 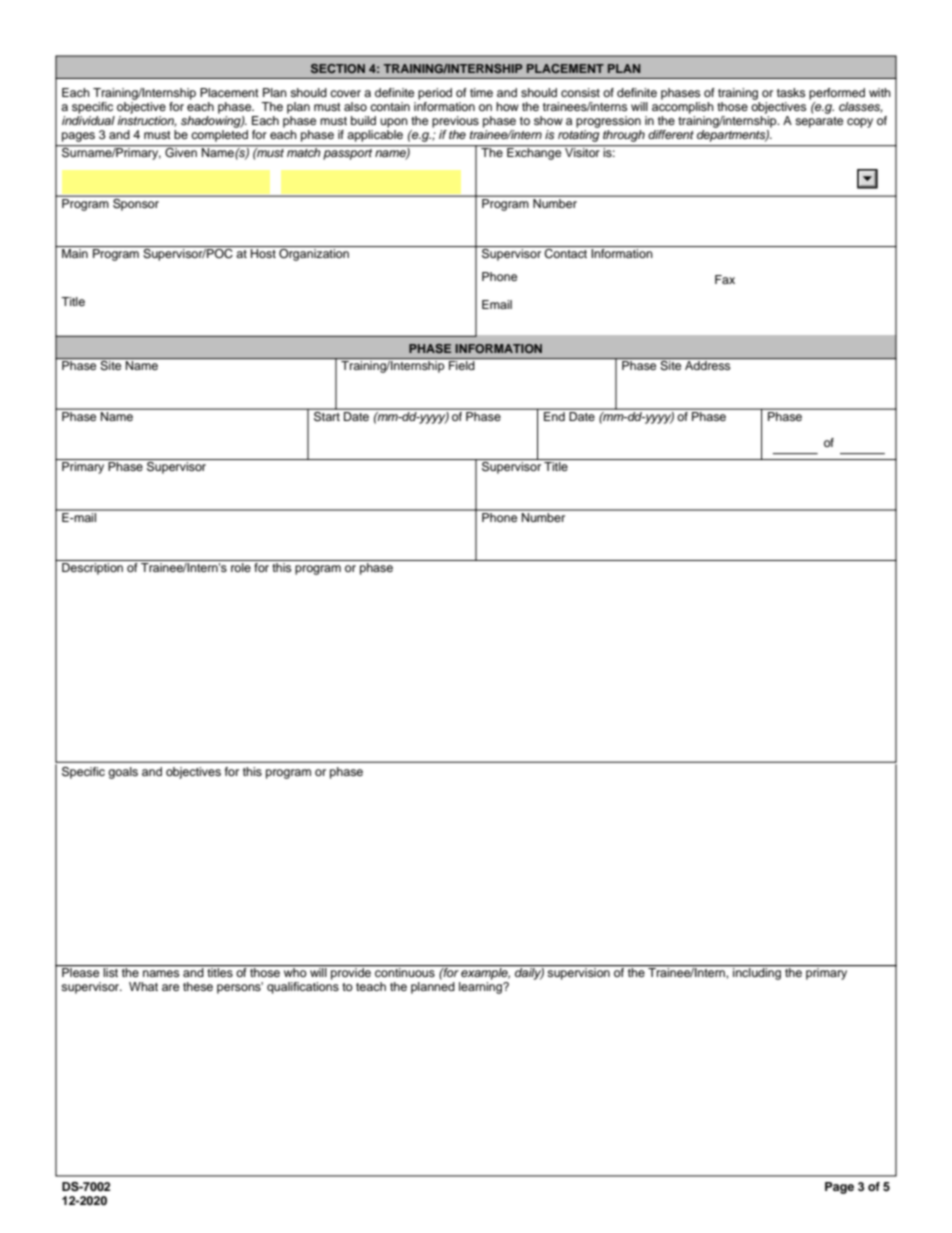 What do you see at coordinates (123, 773) in the image?
I see `goals` at bounding box center [123, 773].
